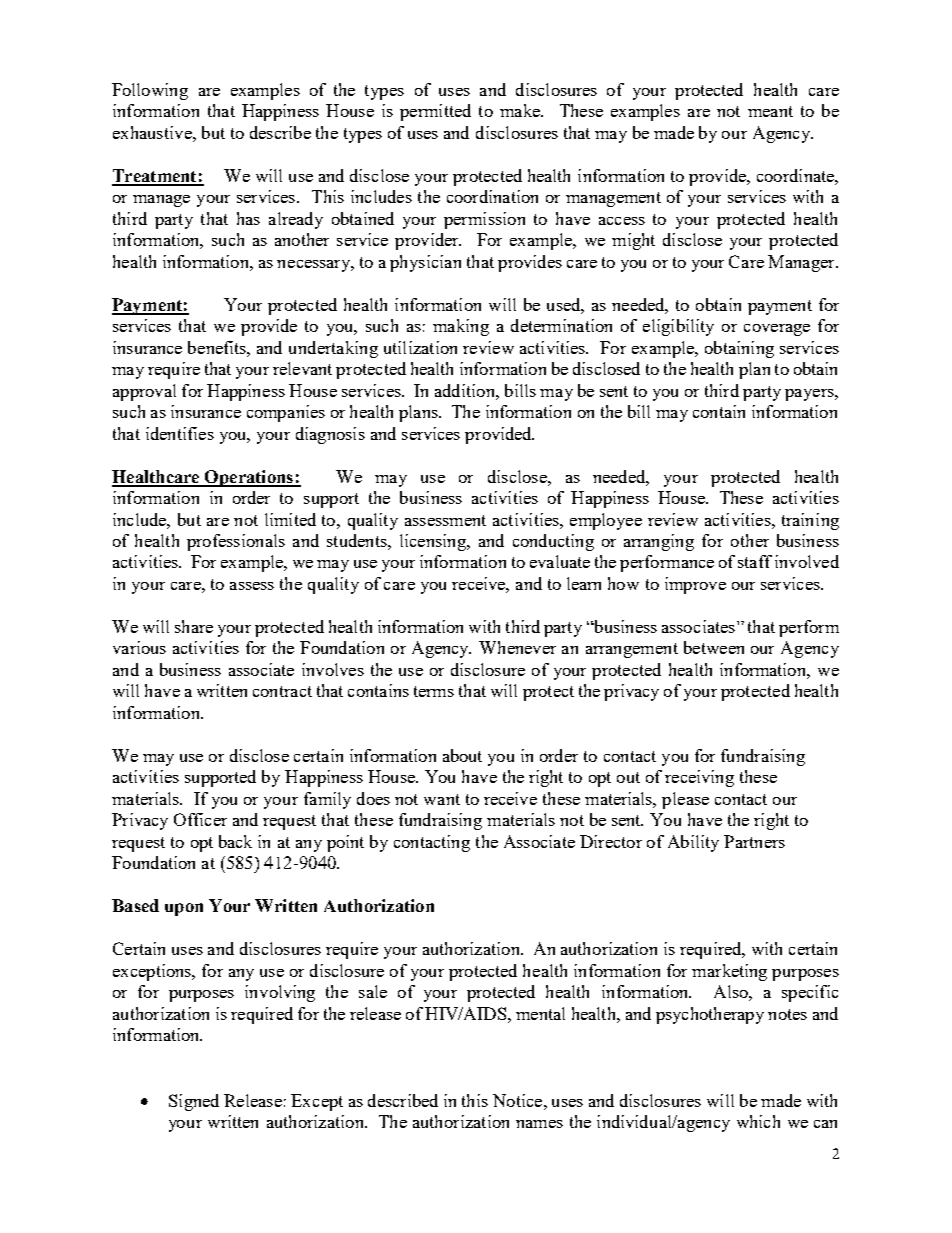  I want to click on contract, so click(282, 691).
